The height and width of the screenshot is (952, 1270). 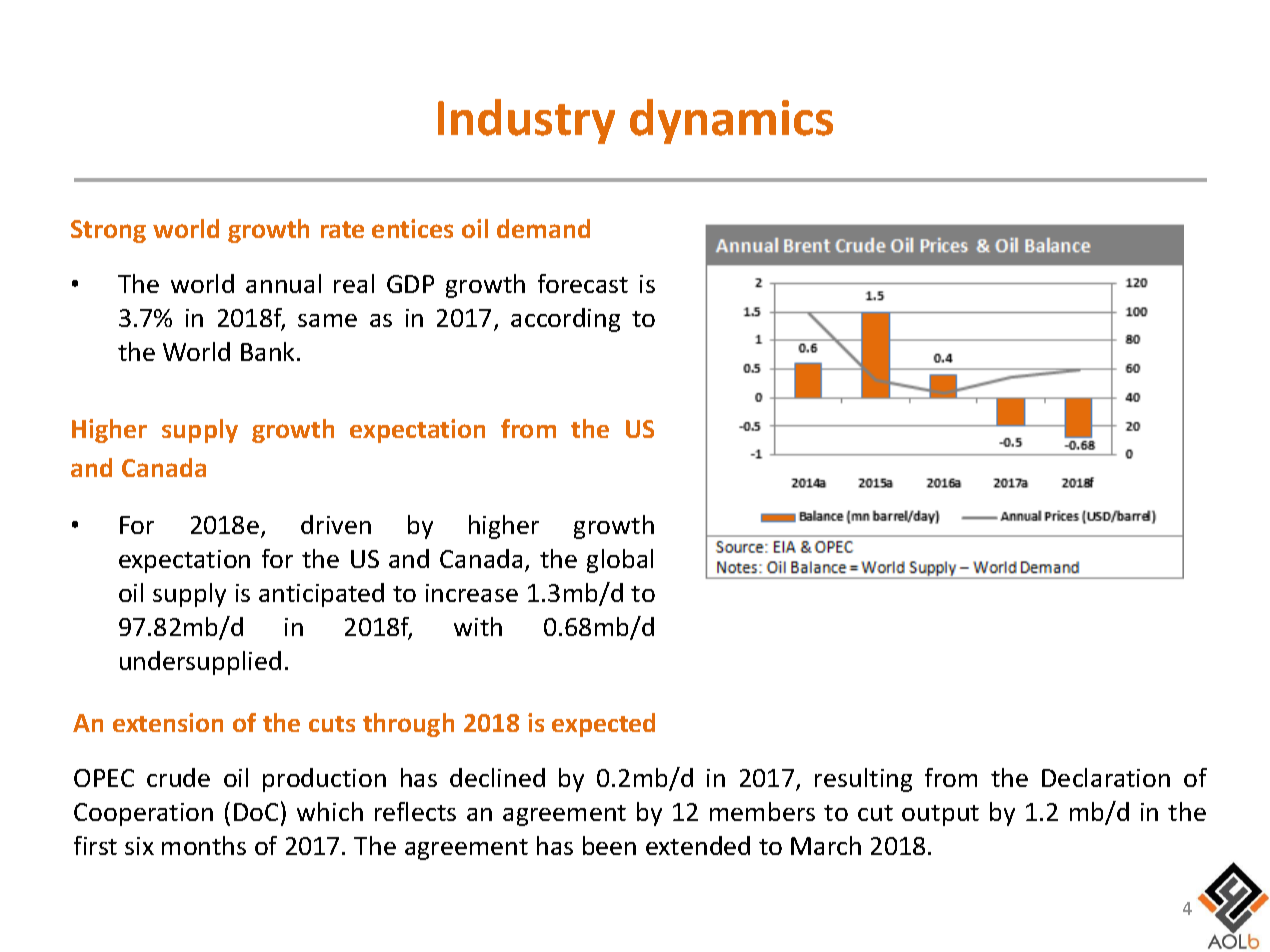 I want to click on dynamics, so click(x=731, y=121).
